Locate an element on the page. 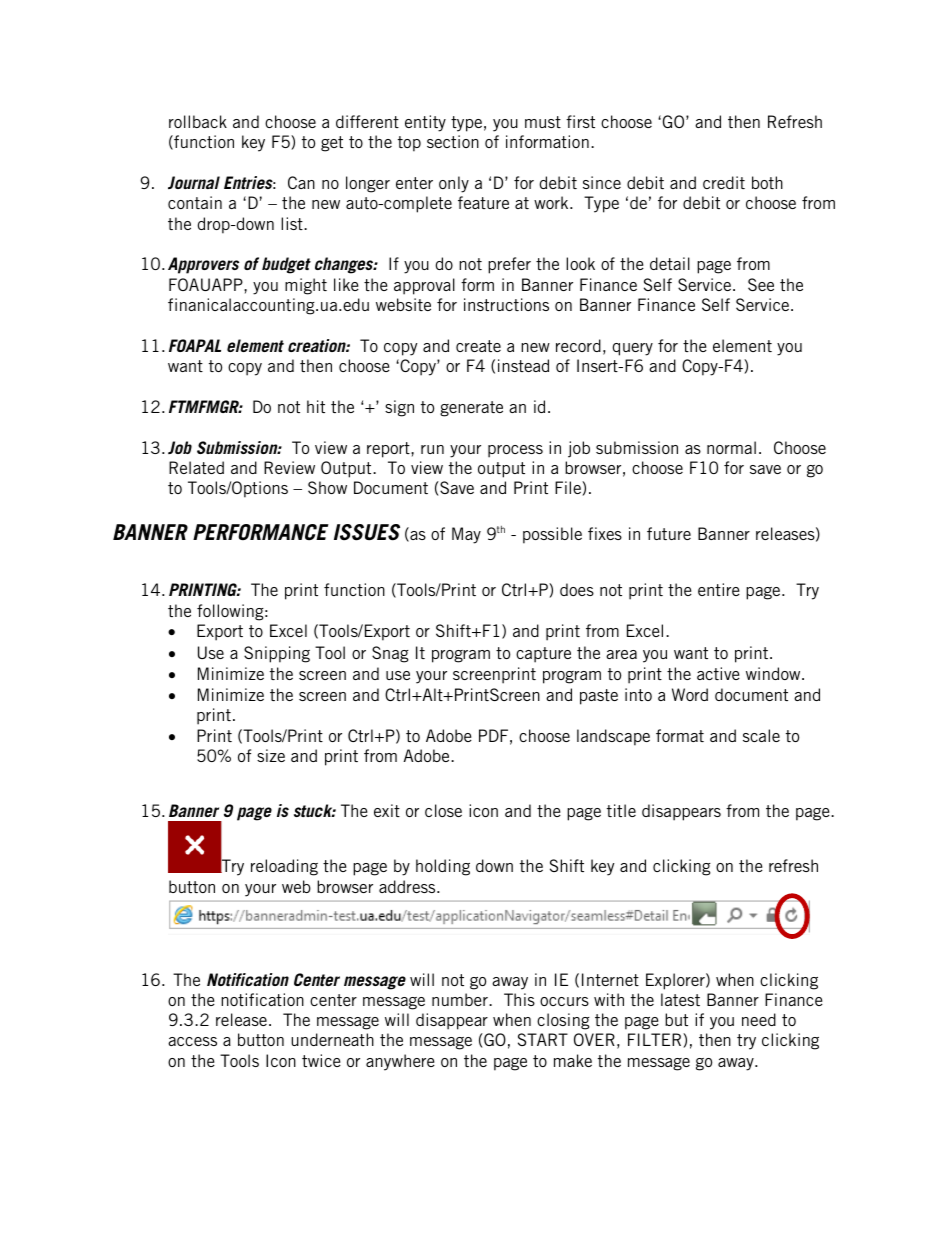  FILTER is located at coordinates (656, 1040).
